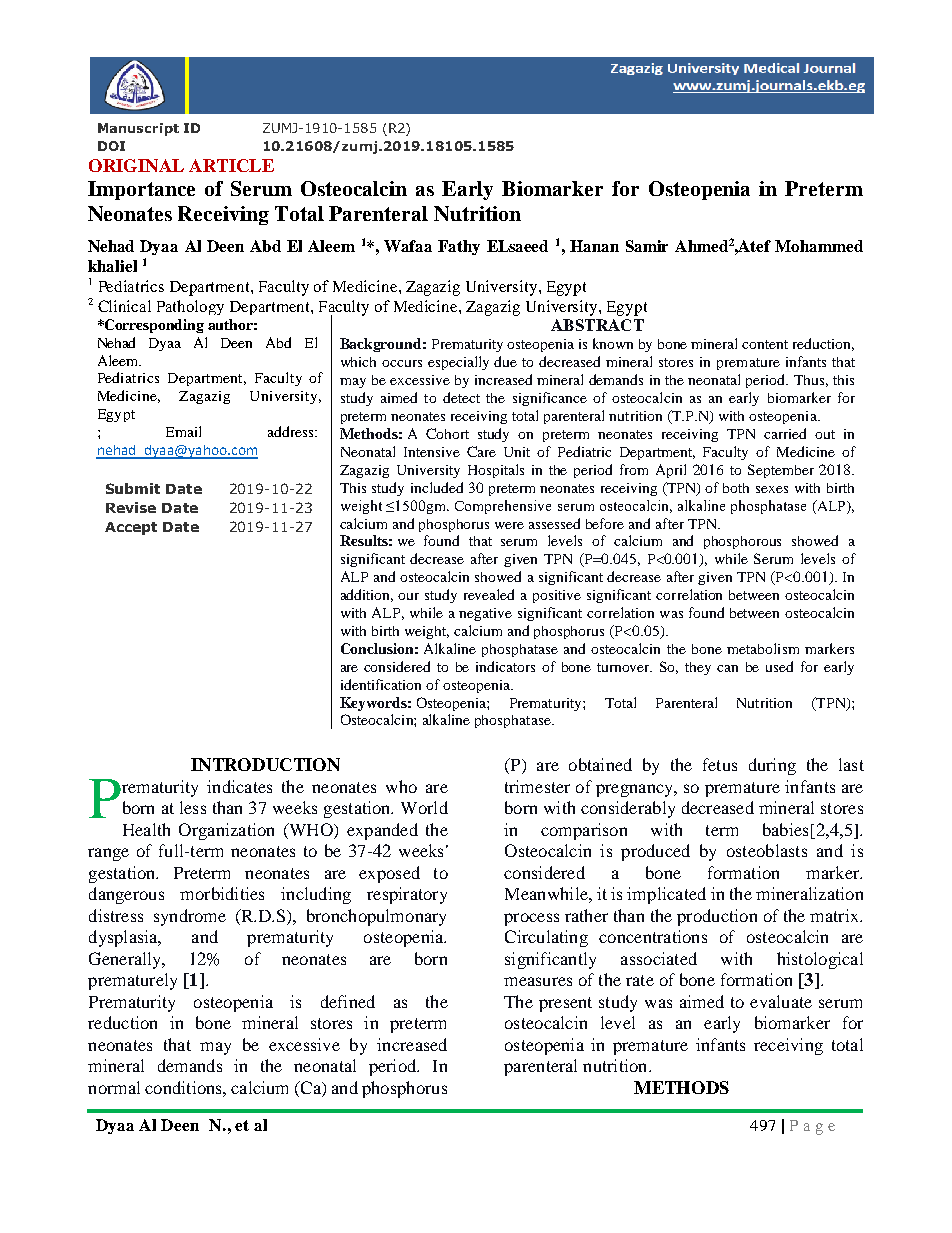  I want to click on Accept, so click(131, 528).
